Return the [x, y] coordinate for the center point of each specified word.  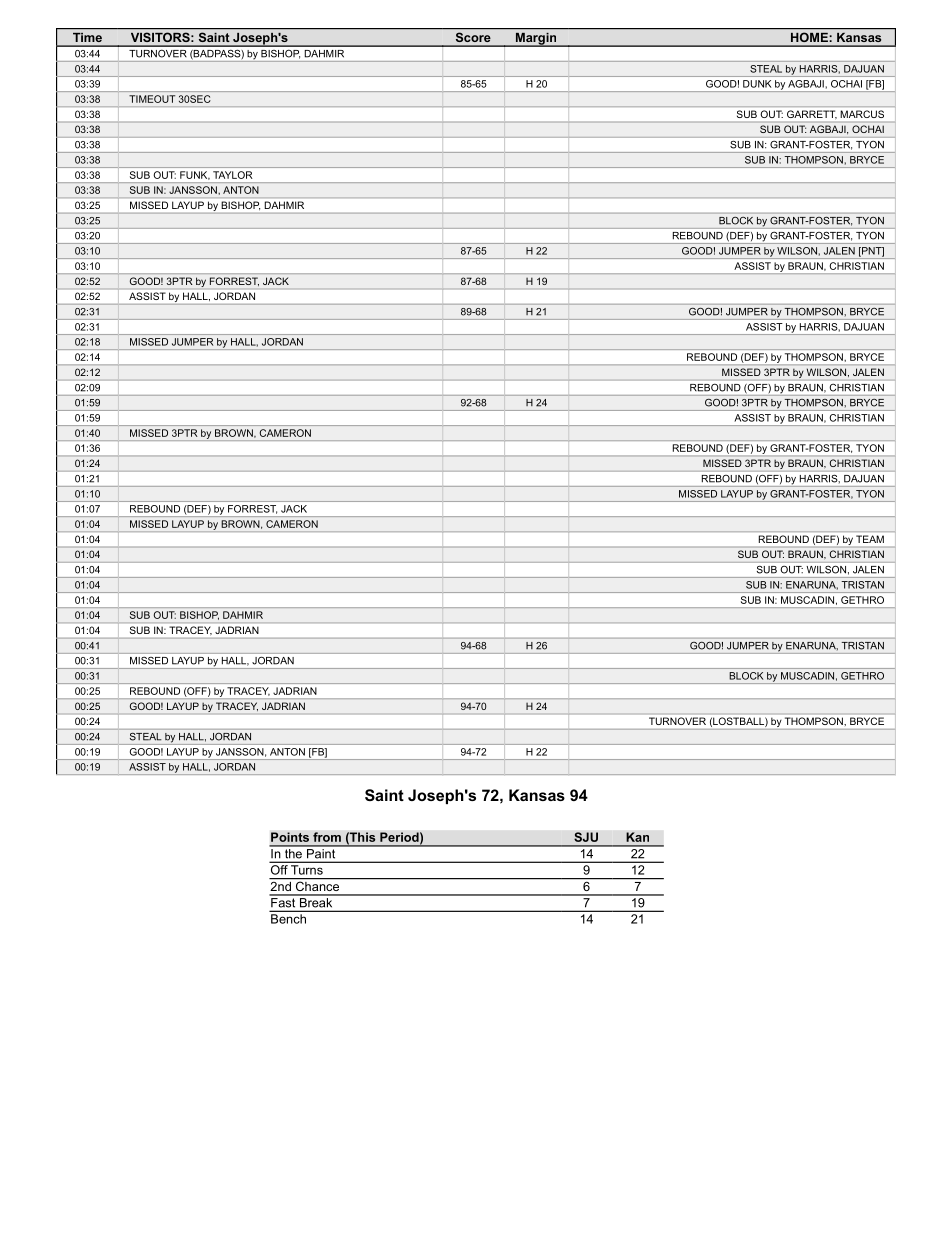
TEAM [870, 539]
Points [290, 837]
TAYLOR [232, 175]
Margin [536, 40]
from [327, 837]
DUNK [757, 84]
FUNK [195, 175]
